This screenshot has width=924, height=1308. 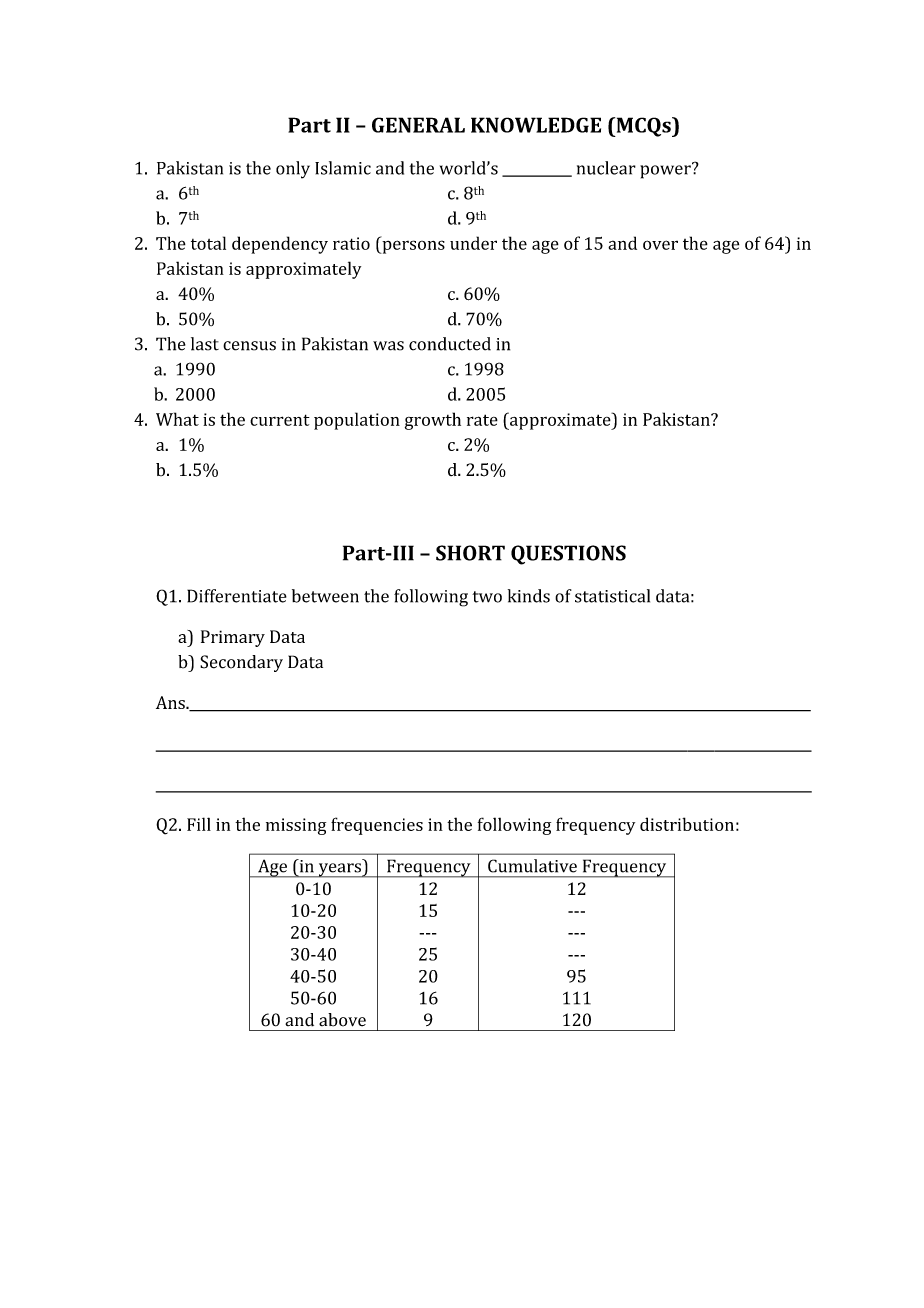 I want to click on Cumulative, so click(x=532, y=866).
